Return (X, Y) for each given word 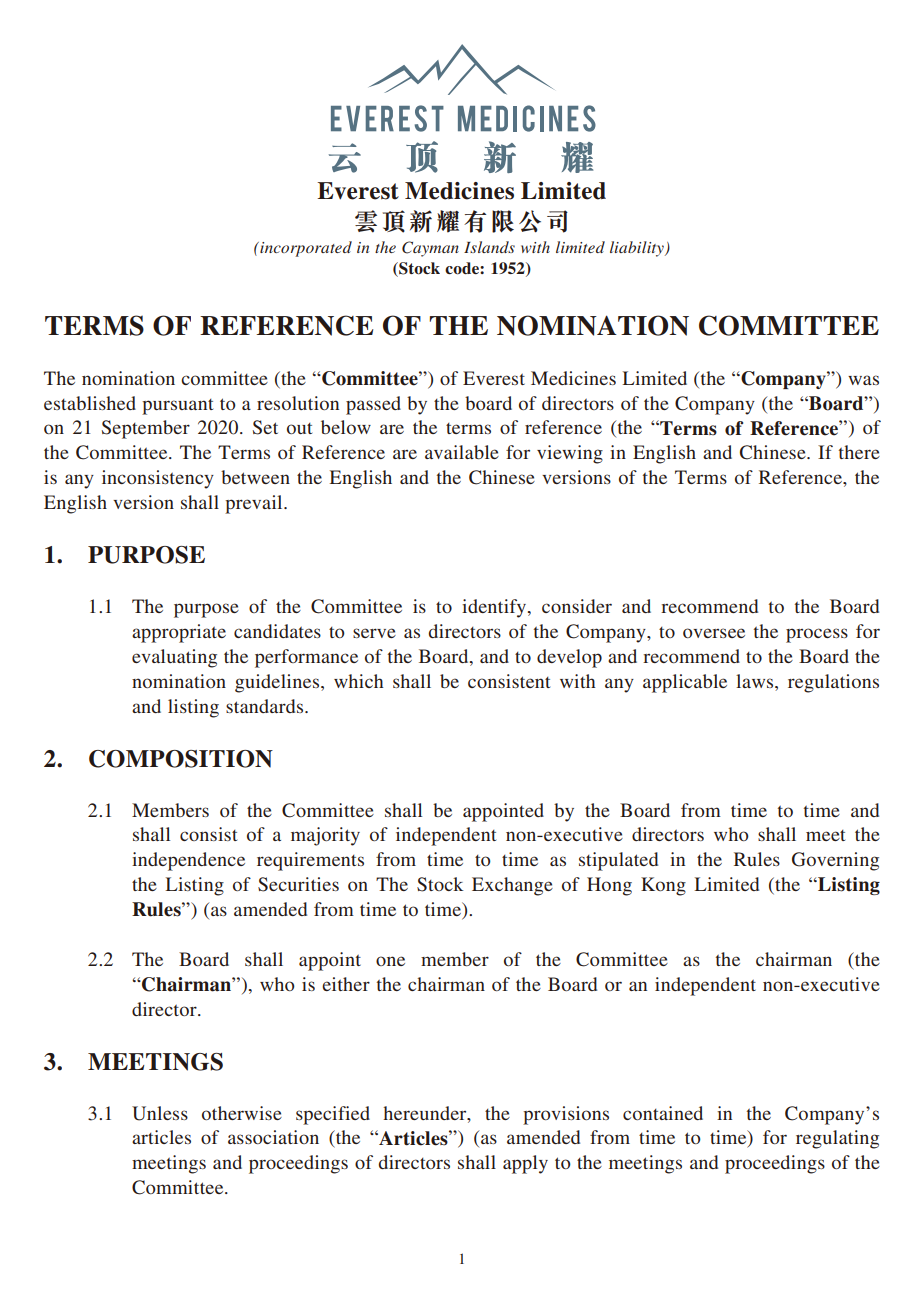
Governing (835, 861)
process (817, 635)
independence (188, 861)
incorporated (305, 249)
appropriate (179, 633)
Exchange (512, 886)
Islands (489, 247)
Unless (160, 1113)
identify (495, 608)
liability (638, 249)
